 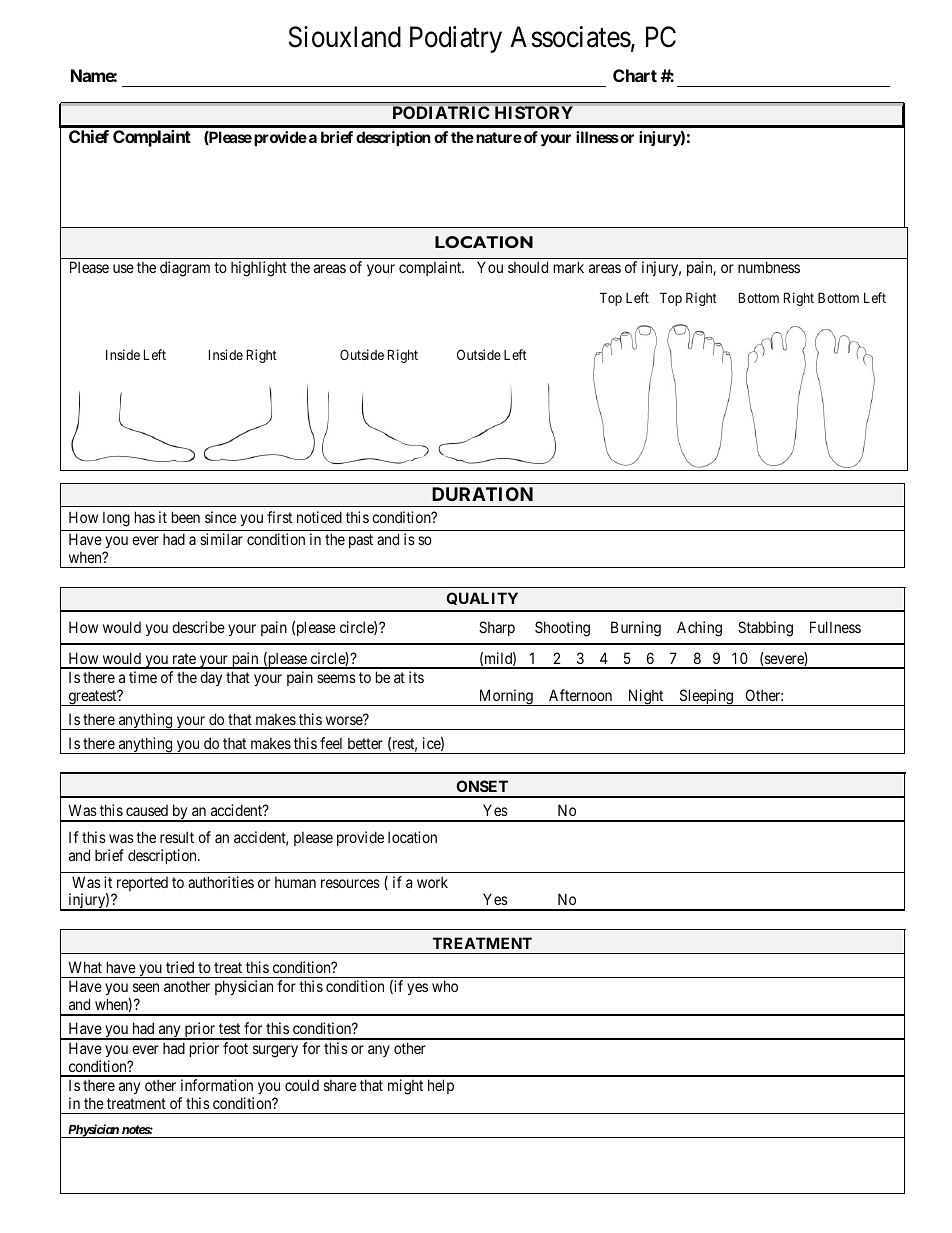 What do you see at coordinates (765, 629) in the screenshot?
I see `Stabbing` at bounding box center [765, 629].
